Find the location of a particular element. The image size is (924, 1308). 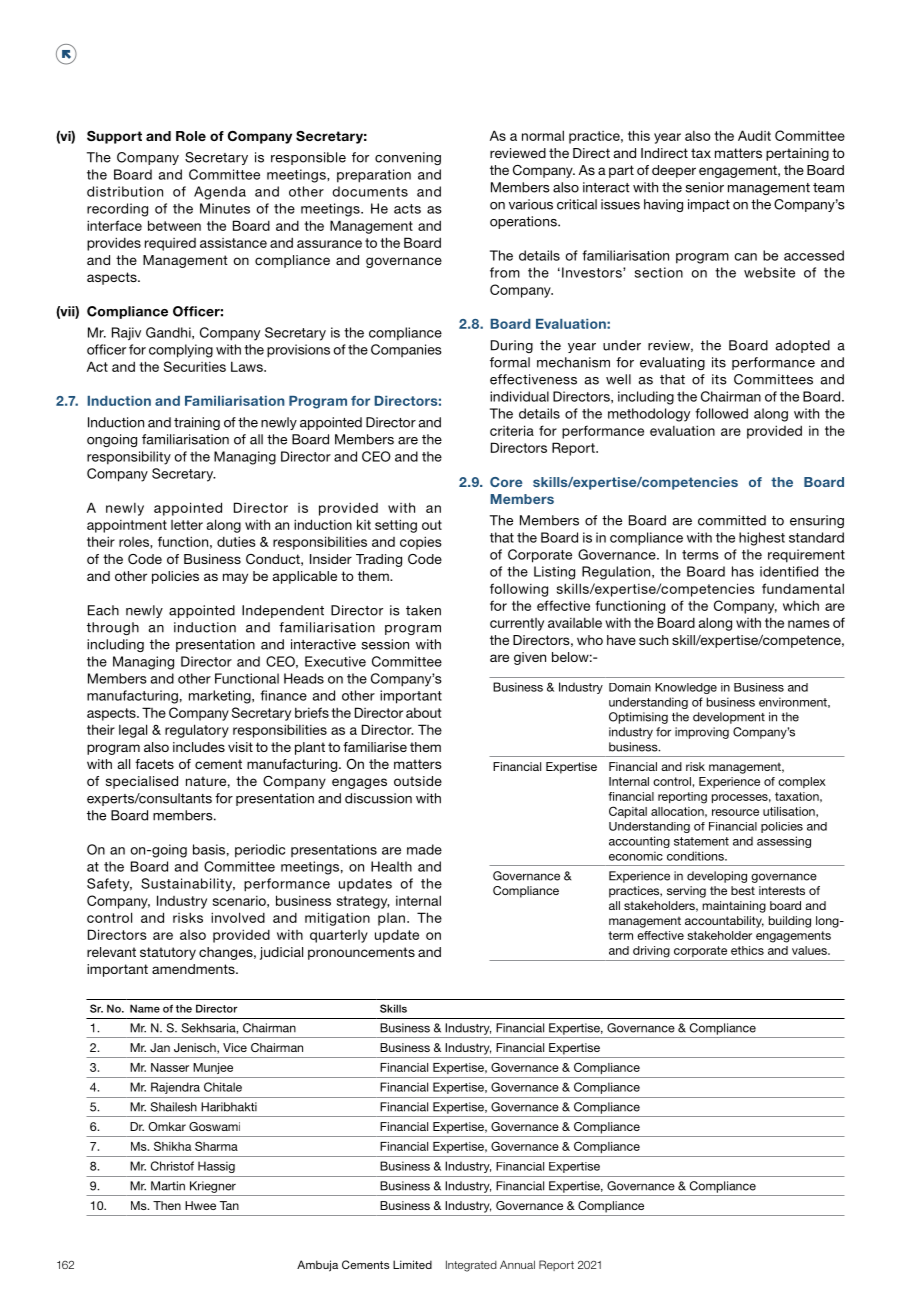

development is located at coordinates (729, 718).
